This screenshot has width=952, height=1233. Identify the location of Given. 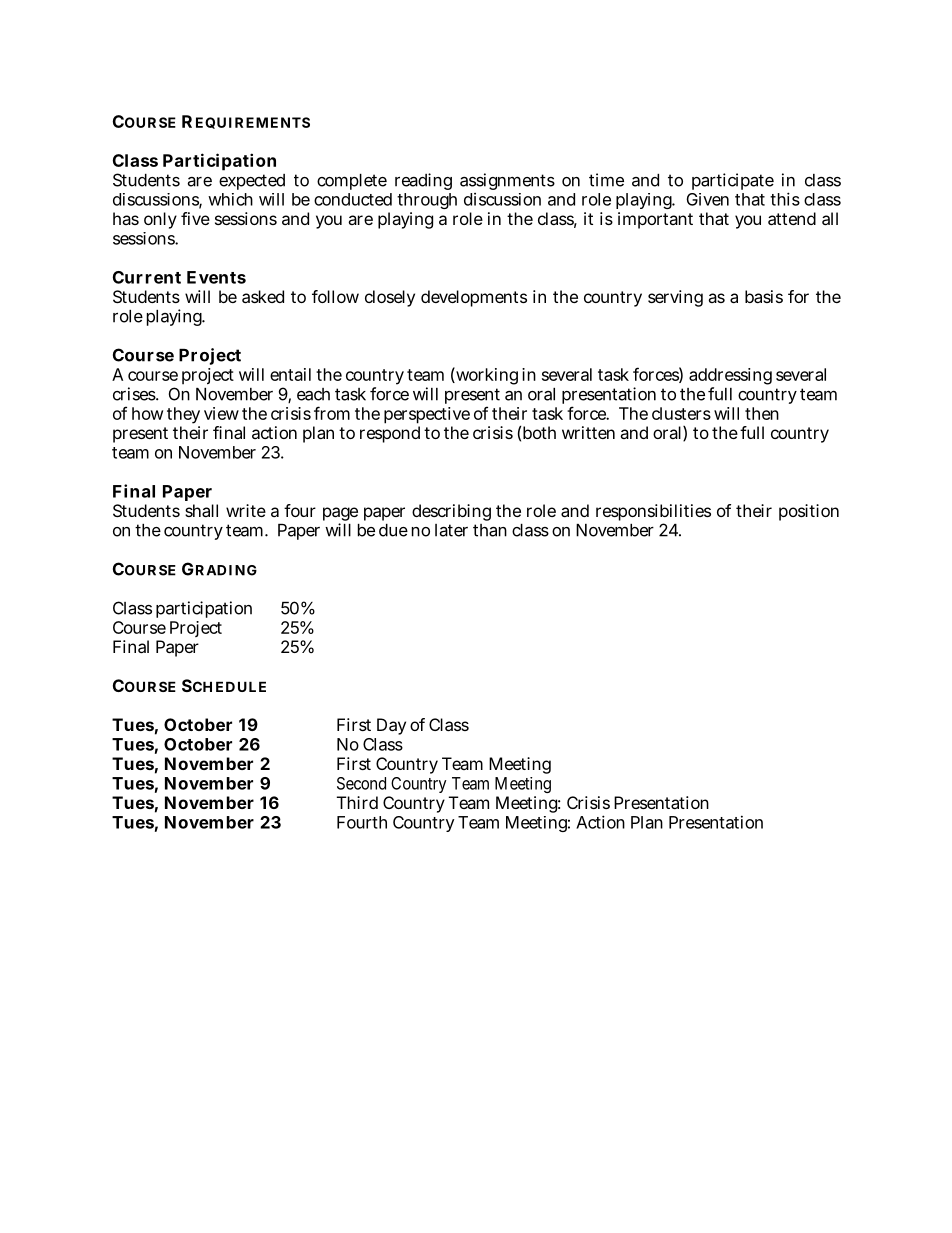
(708, 199).
